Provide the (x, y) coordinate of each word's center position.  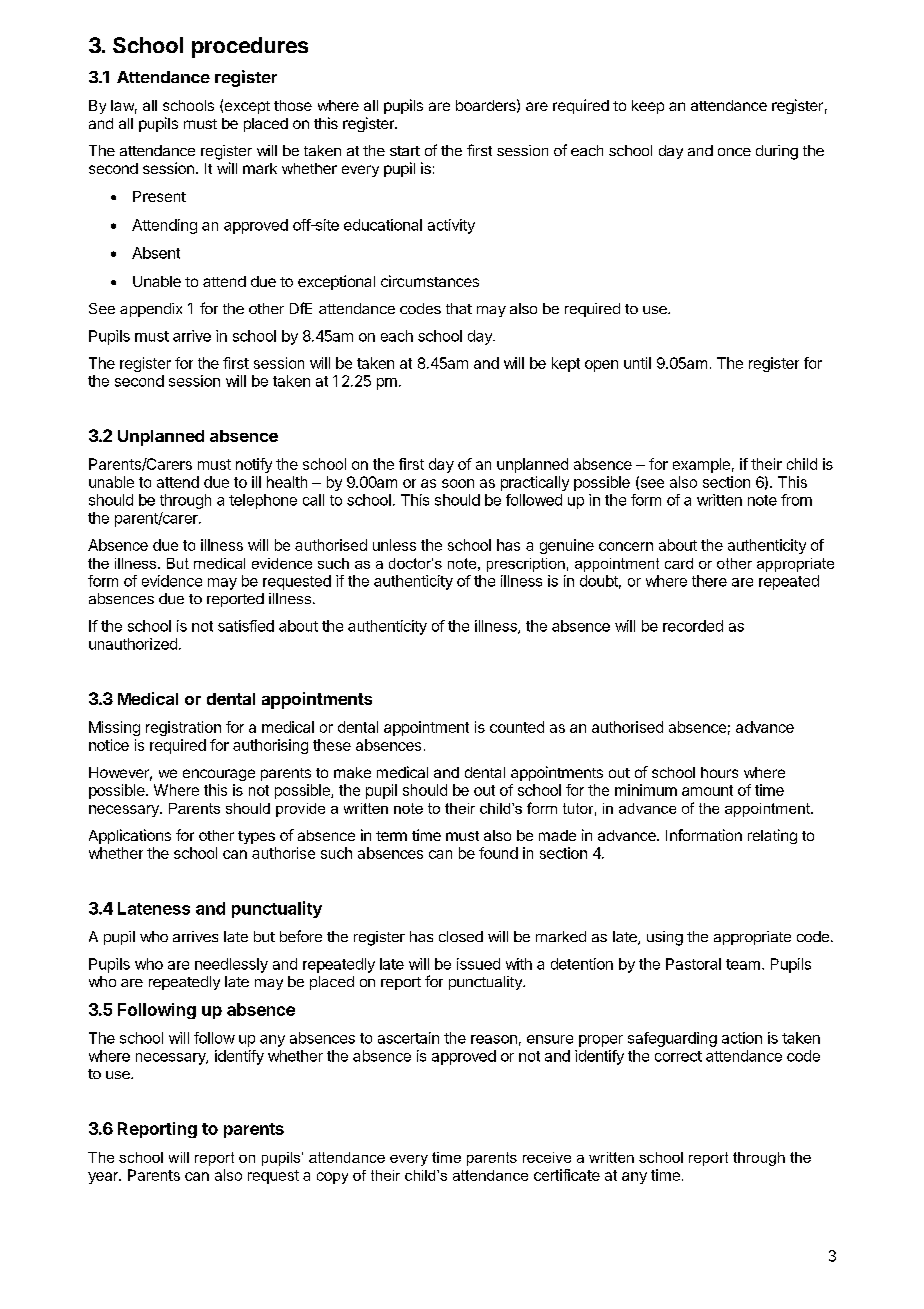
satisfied (246, 626)
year (104, 1178)
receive (547, 1157)
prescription (526, 565)
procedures (250, 47)
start (405, 151)
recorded (693, 626)
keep (648, 107)
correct (678, 1056)
